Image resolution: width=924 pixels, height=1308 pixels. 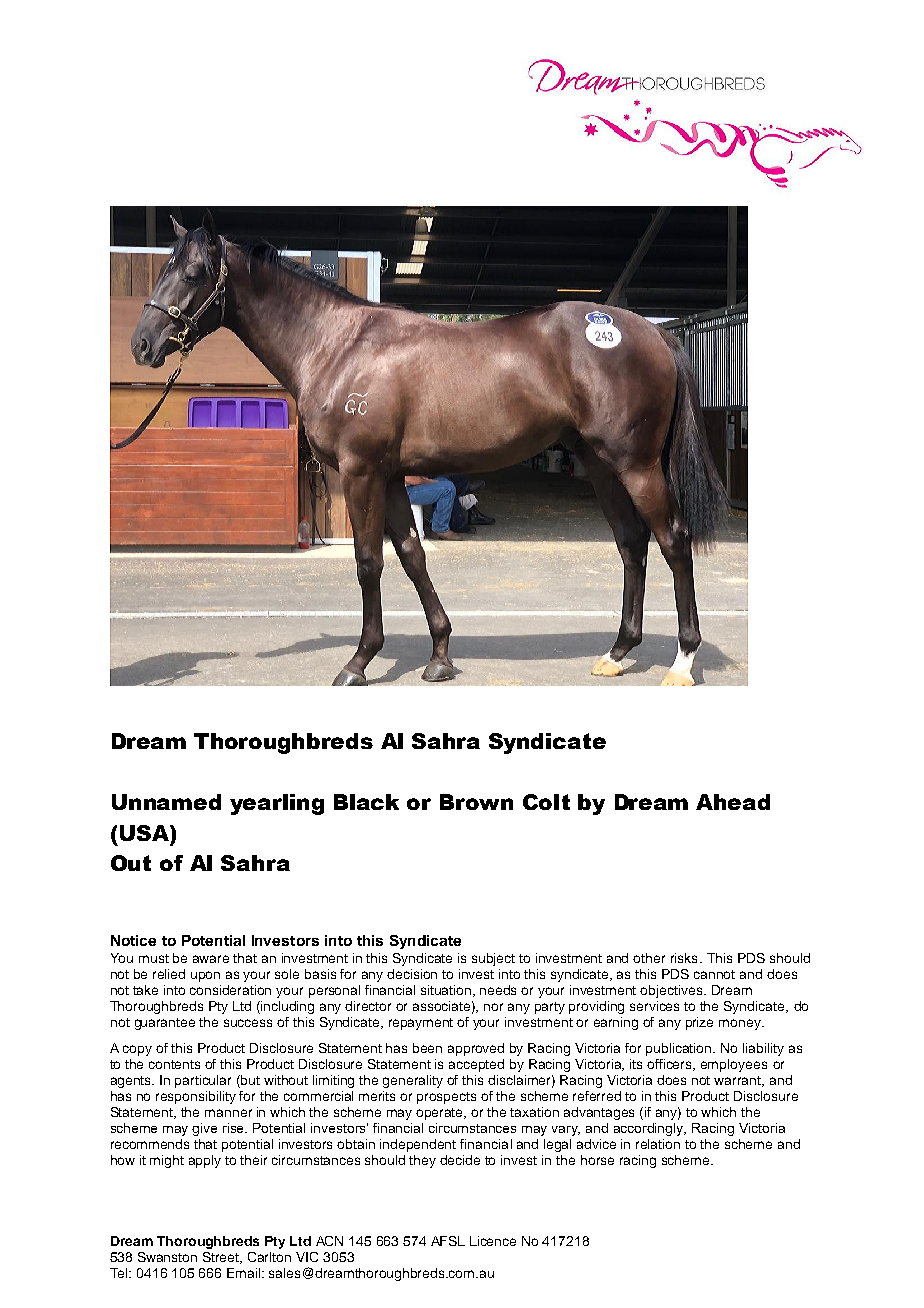 What do you see at coordinates (166, 802) in the screenshot?
I see `Unnamed` at bounding box center [166, 802].
